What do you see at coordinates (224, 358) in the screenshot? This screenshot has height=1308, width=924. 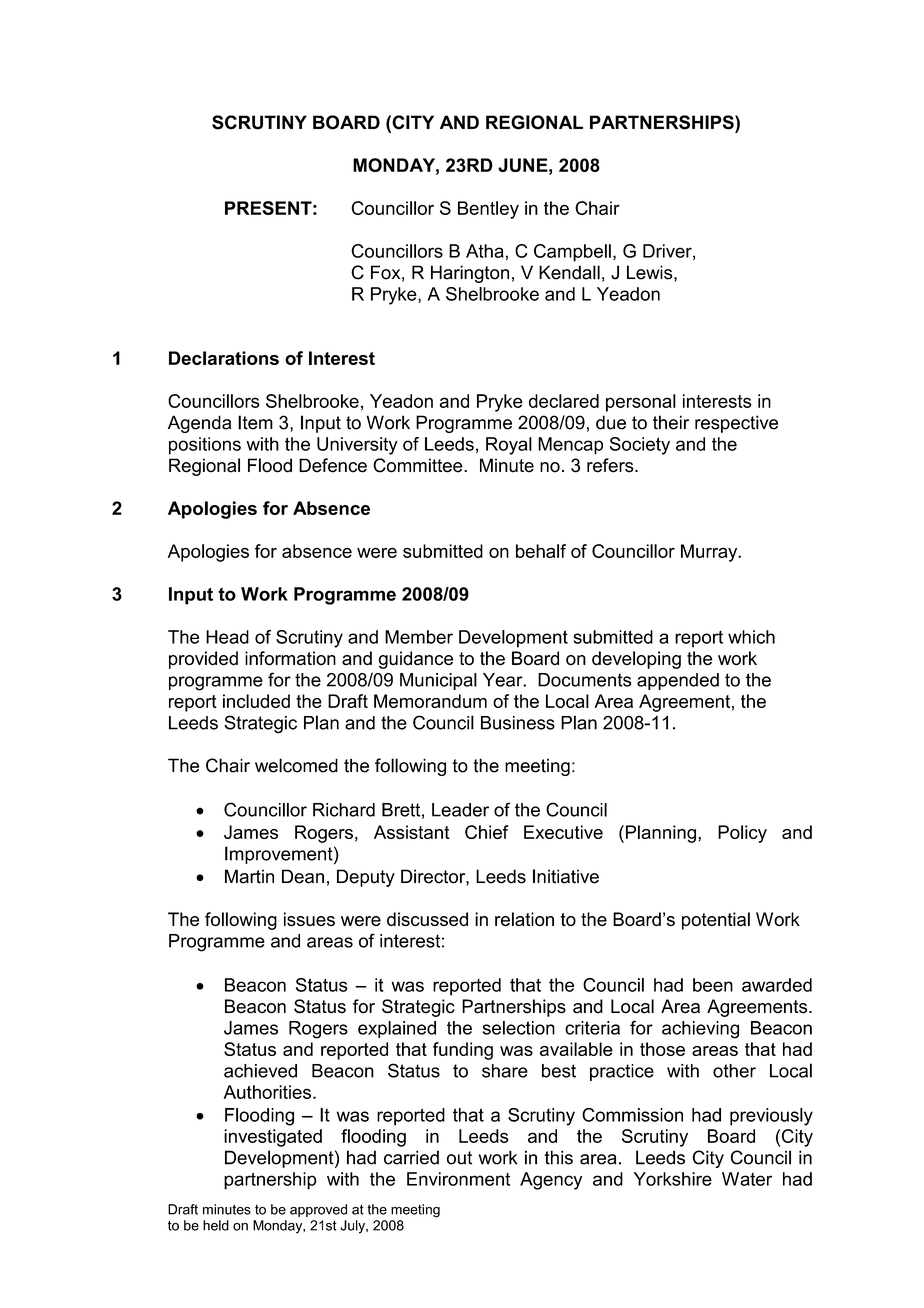 I see `Declarations` at bounding box center [224, 358].
